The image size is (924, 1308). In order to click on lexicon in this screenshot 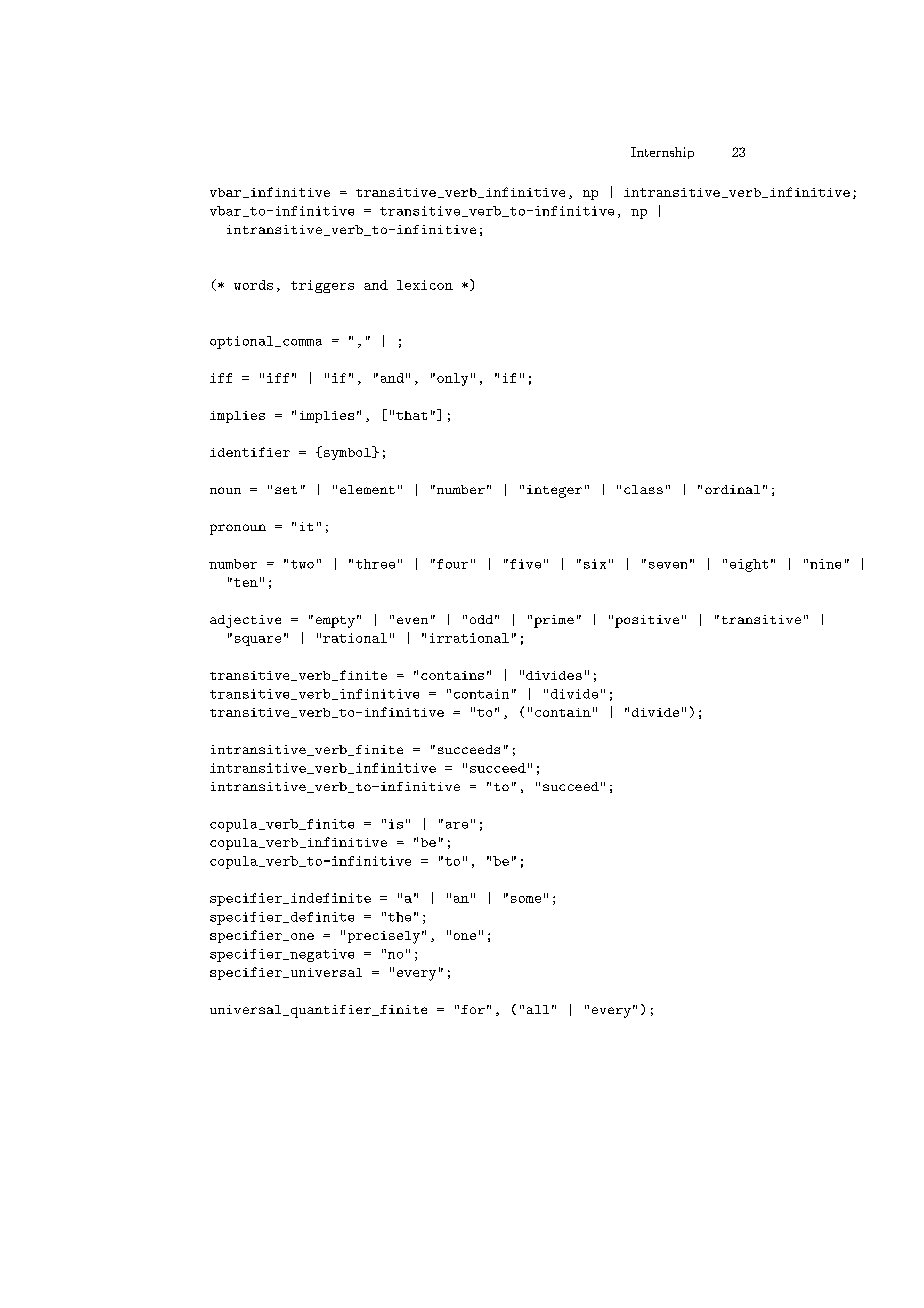, I will do `click(425, 285)`.
